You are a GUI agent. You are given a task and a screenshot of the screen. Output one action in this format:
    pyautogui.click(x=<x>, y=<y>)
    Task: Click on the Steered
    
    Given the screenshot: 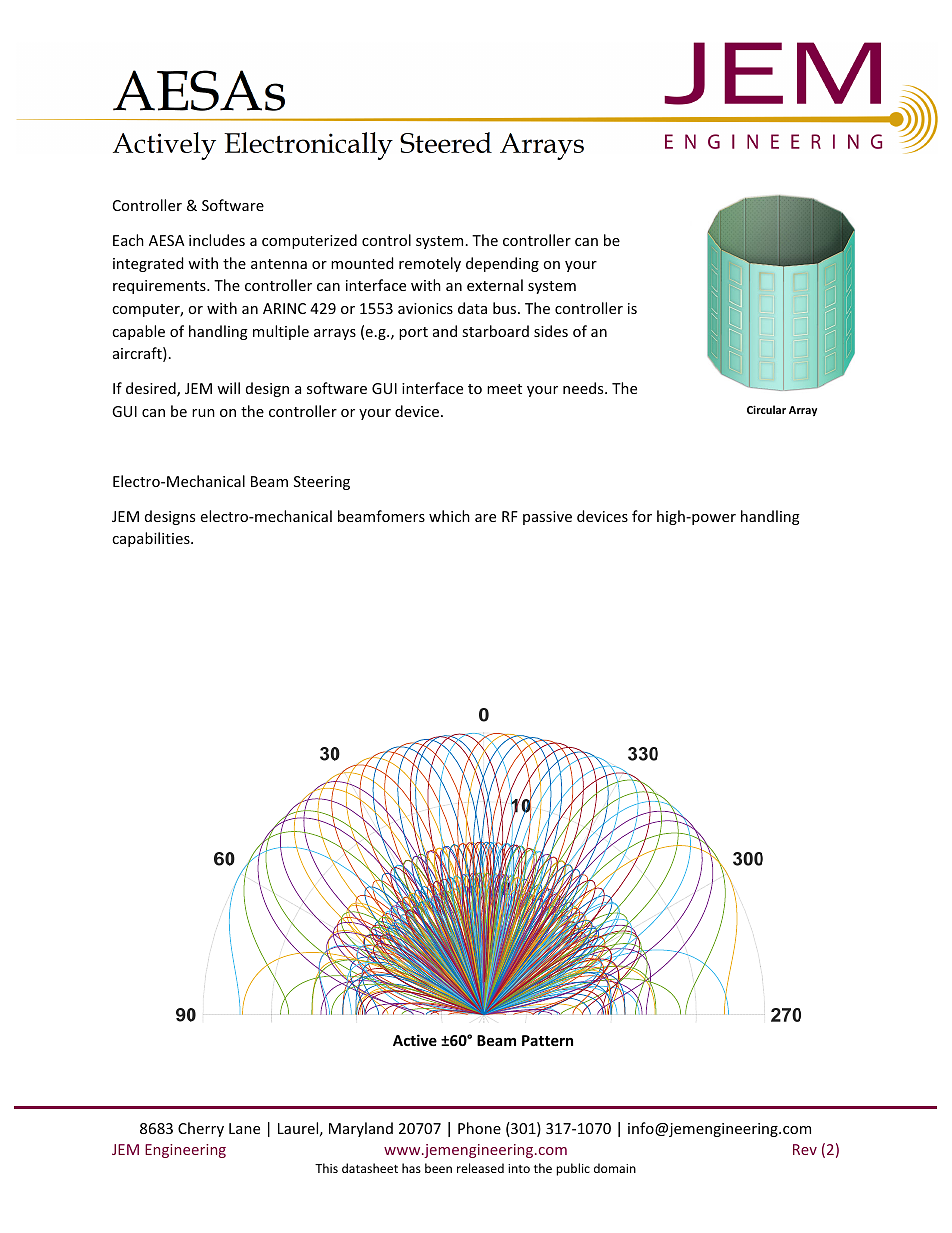 What is the action you would take?
    pyautogui.click(x=446, y=142)
